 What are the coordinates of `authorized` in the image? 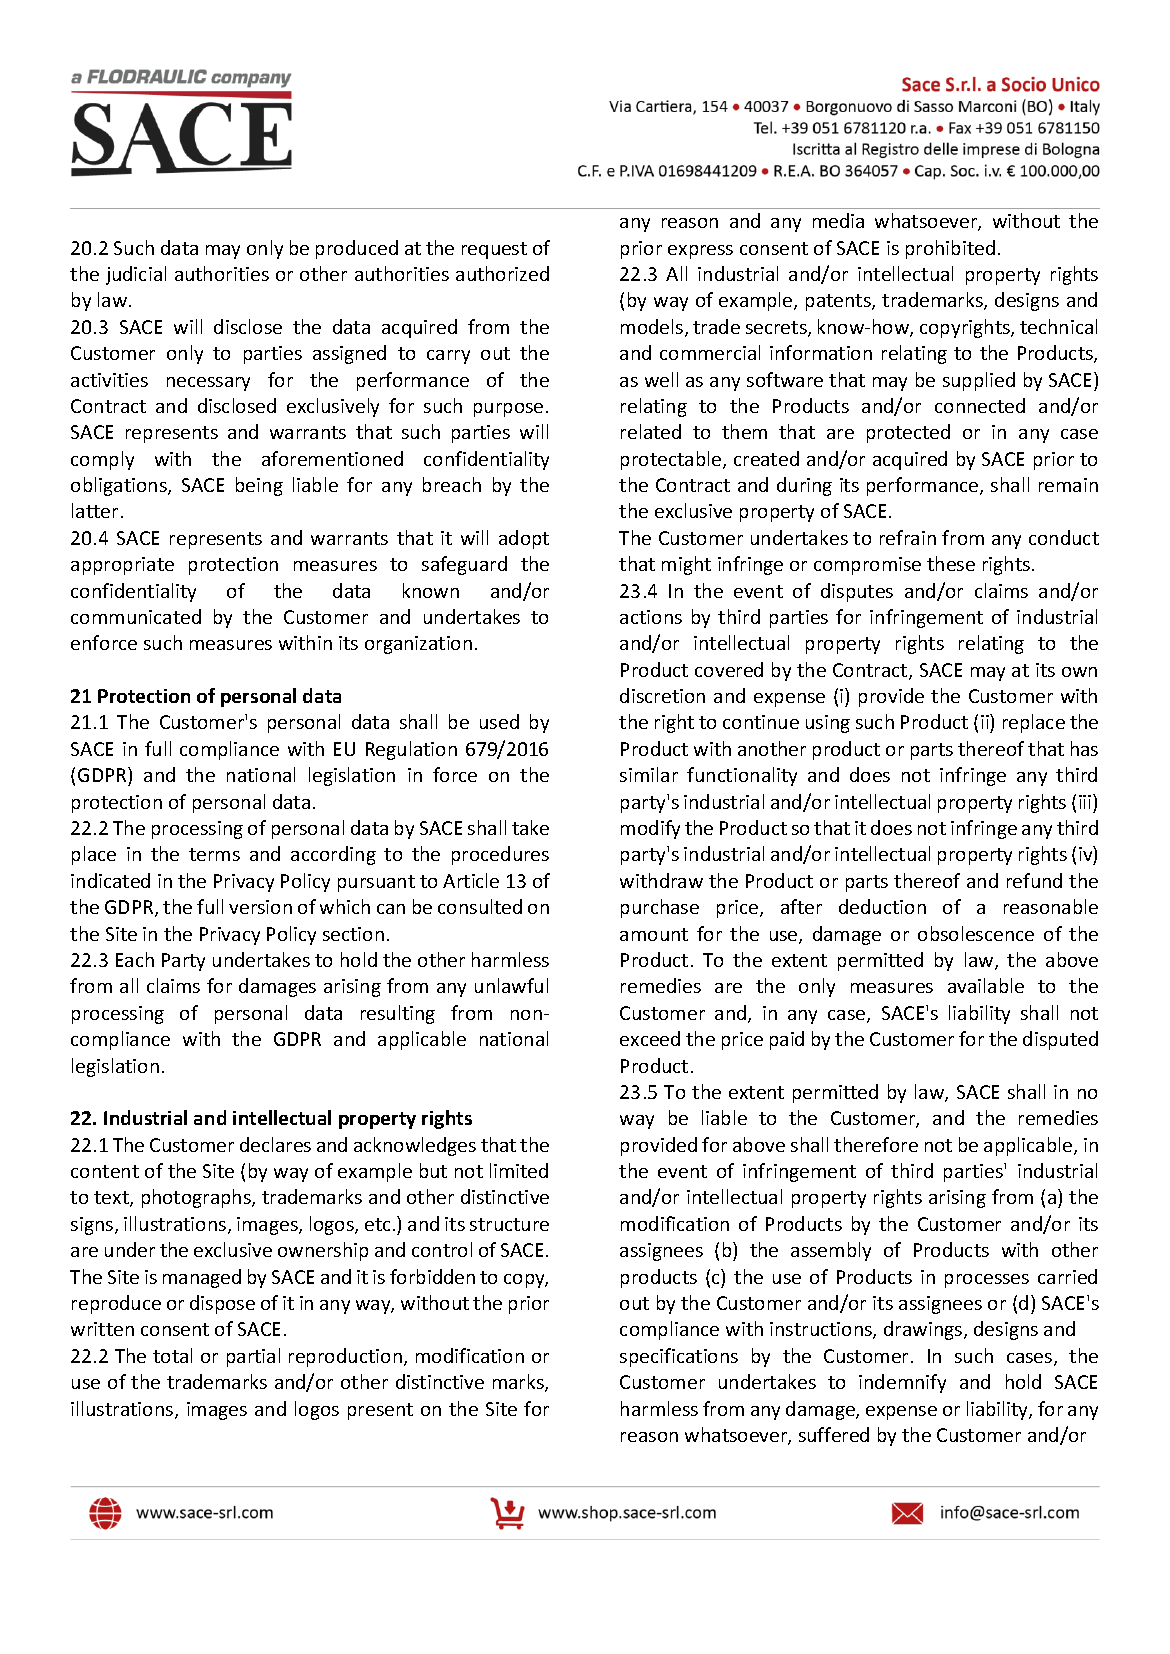 It's located at (502, 273).
